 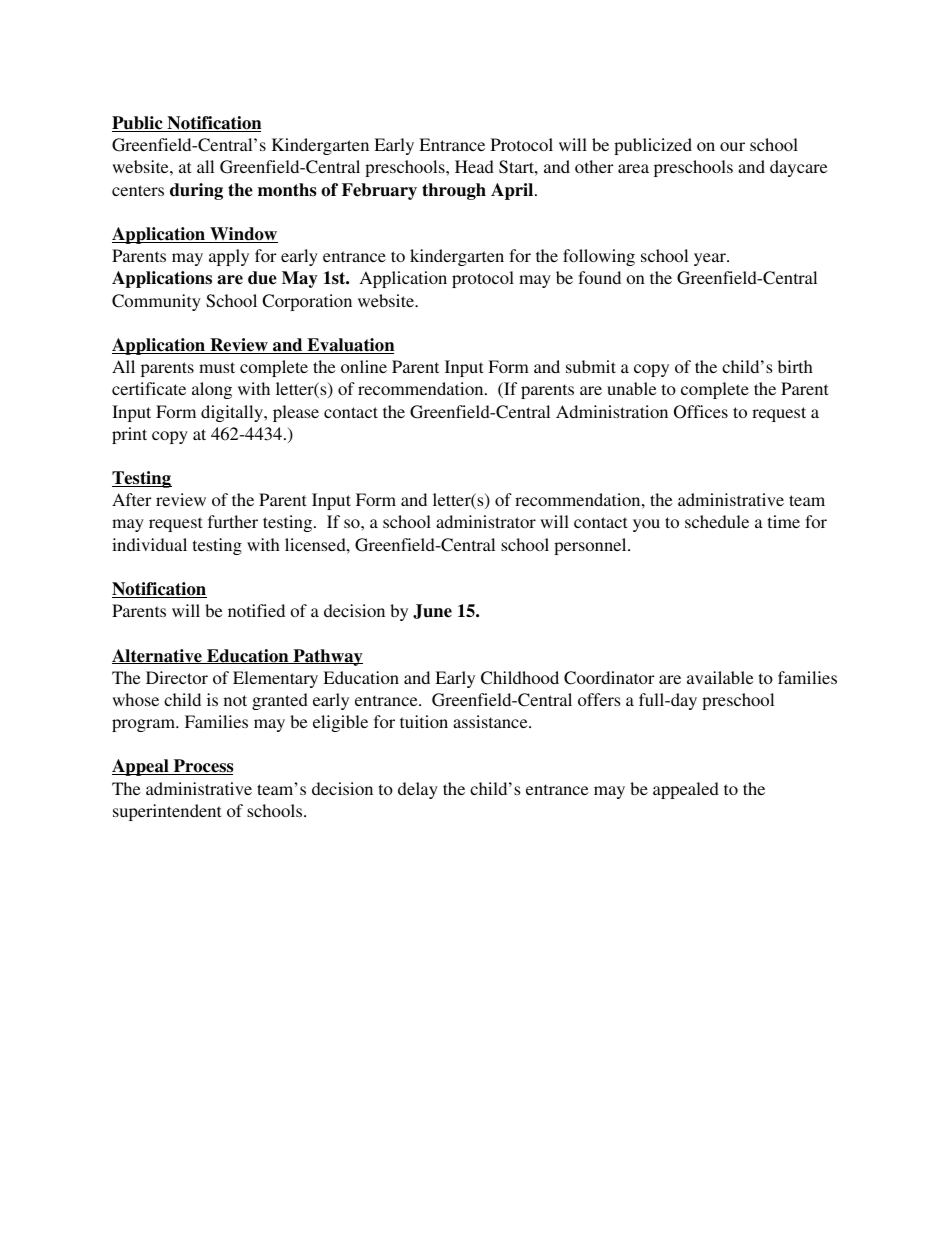 What do you see at coordinates (196, 191) in the screenshot?
I see `during` at bounding box center [196, 191].
